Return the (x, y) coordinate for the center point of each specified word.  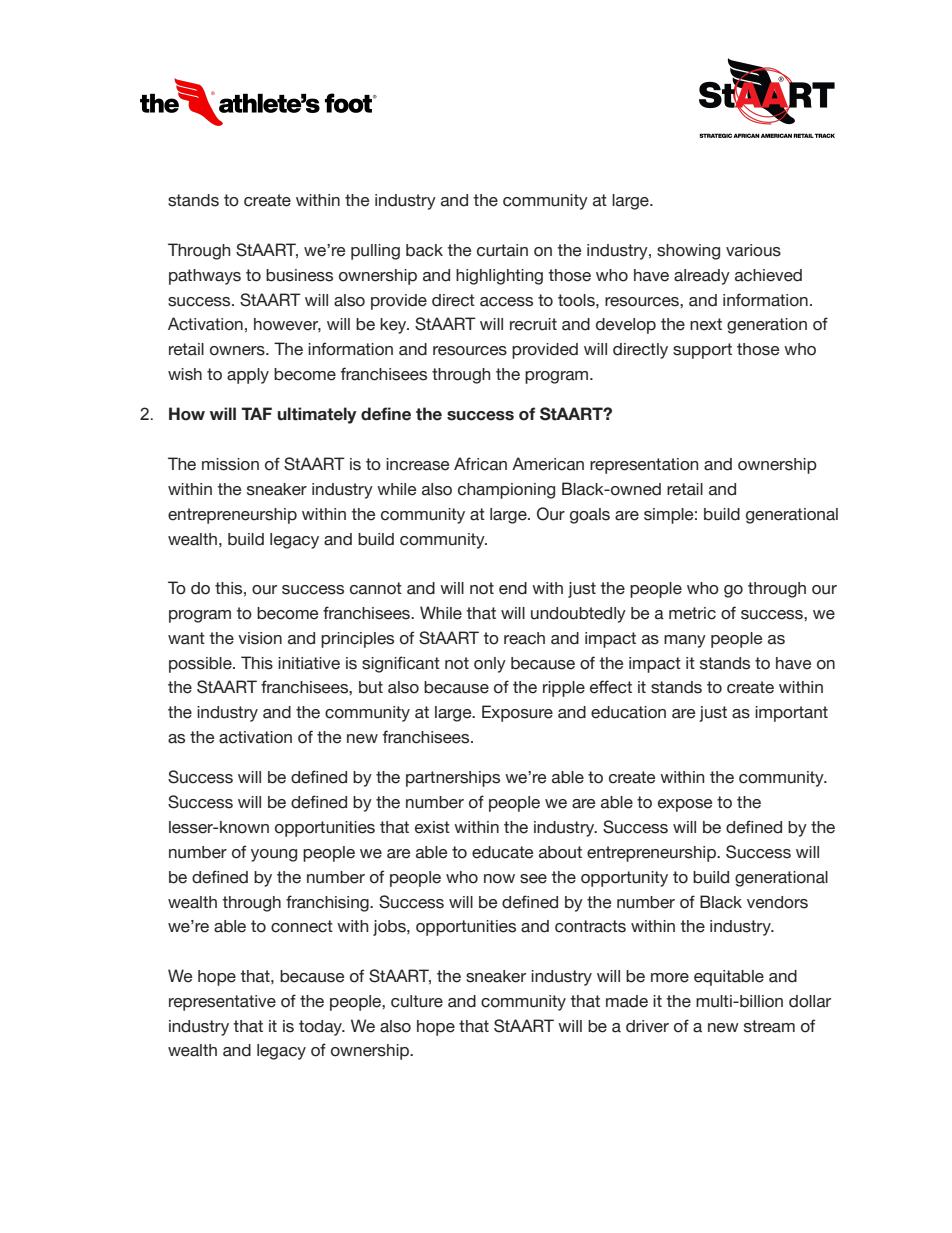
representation (644, 466)
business (299, 275)
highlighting (499, 277)
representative (222, 1003)
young (274, 855)
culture (417, 1001)
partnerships (453, 779)
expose (685, 805)
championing (506, 491)
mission (230, 464)
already (702, 277)
